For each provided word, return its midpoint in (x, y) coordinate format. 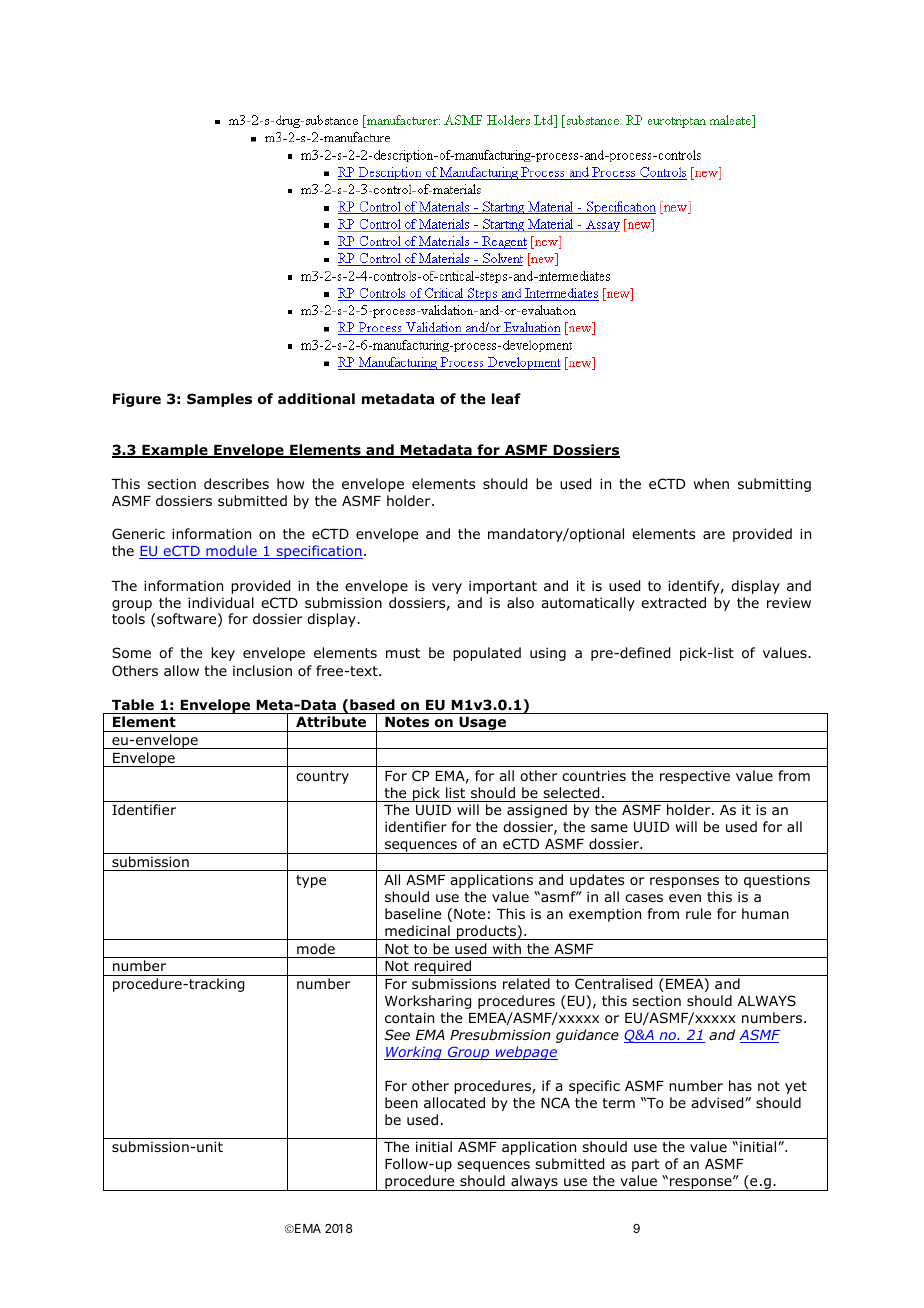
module (231, 552)
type (311, 881)
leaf (506, 398)
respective (695, 777)
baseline (413, 913)
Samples (219, 400)
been (401, 1102)
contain (409, 1018)
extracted (673, 602)
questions (777, 881)
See (397, 1034)
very (447, 588)
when (711, 483)
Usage (482, 724)
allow (181, 671)
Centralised (613, 984)
